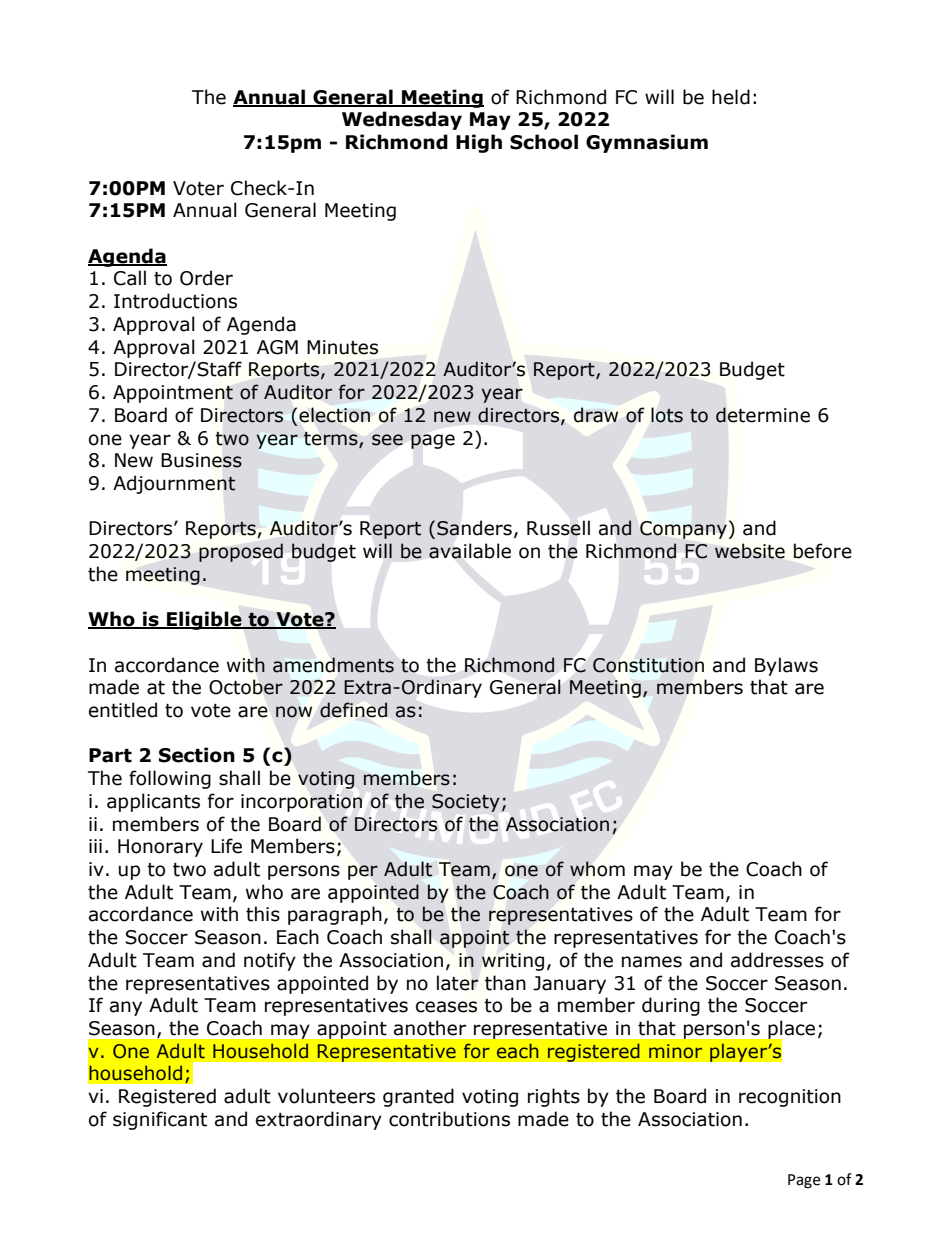 This screenshot has width=952, height=1233. Describe the element at coordinates (731, 97) in the screenshot. I see `held` at that location.
